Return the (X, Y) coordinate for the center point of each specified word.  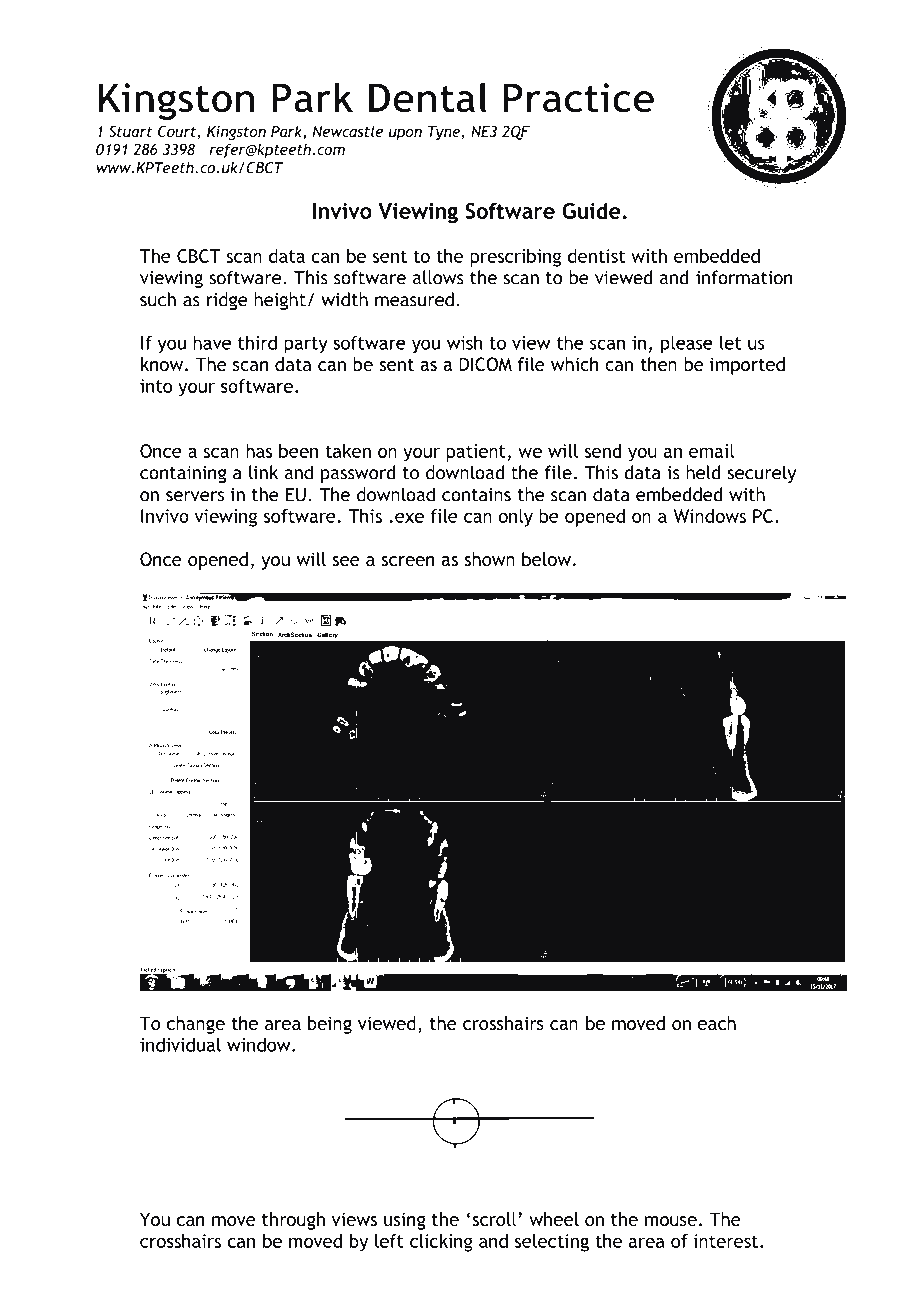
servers (195, 496)
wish (465, 342)
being (330, 1025)
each (717, 1023)
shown (489, 559)
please (687, 344)
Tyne (445, 133)
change (196, 1025)
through (293, 1221)
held (703, 472)
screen (408, 561)
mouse (671, 1221)
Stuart (131, 131)
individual (180, 1044)
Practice (578, 98)
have (212, 342)
